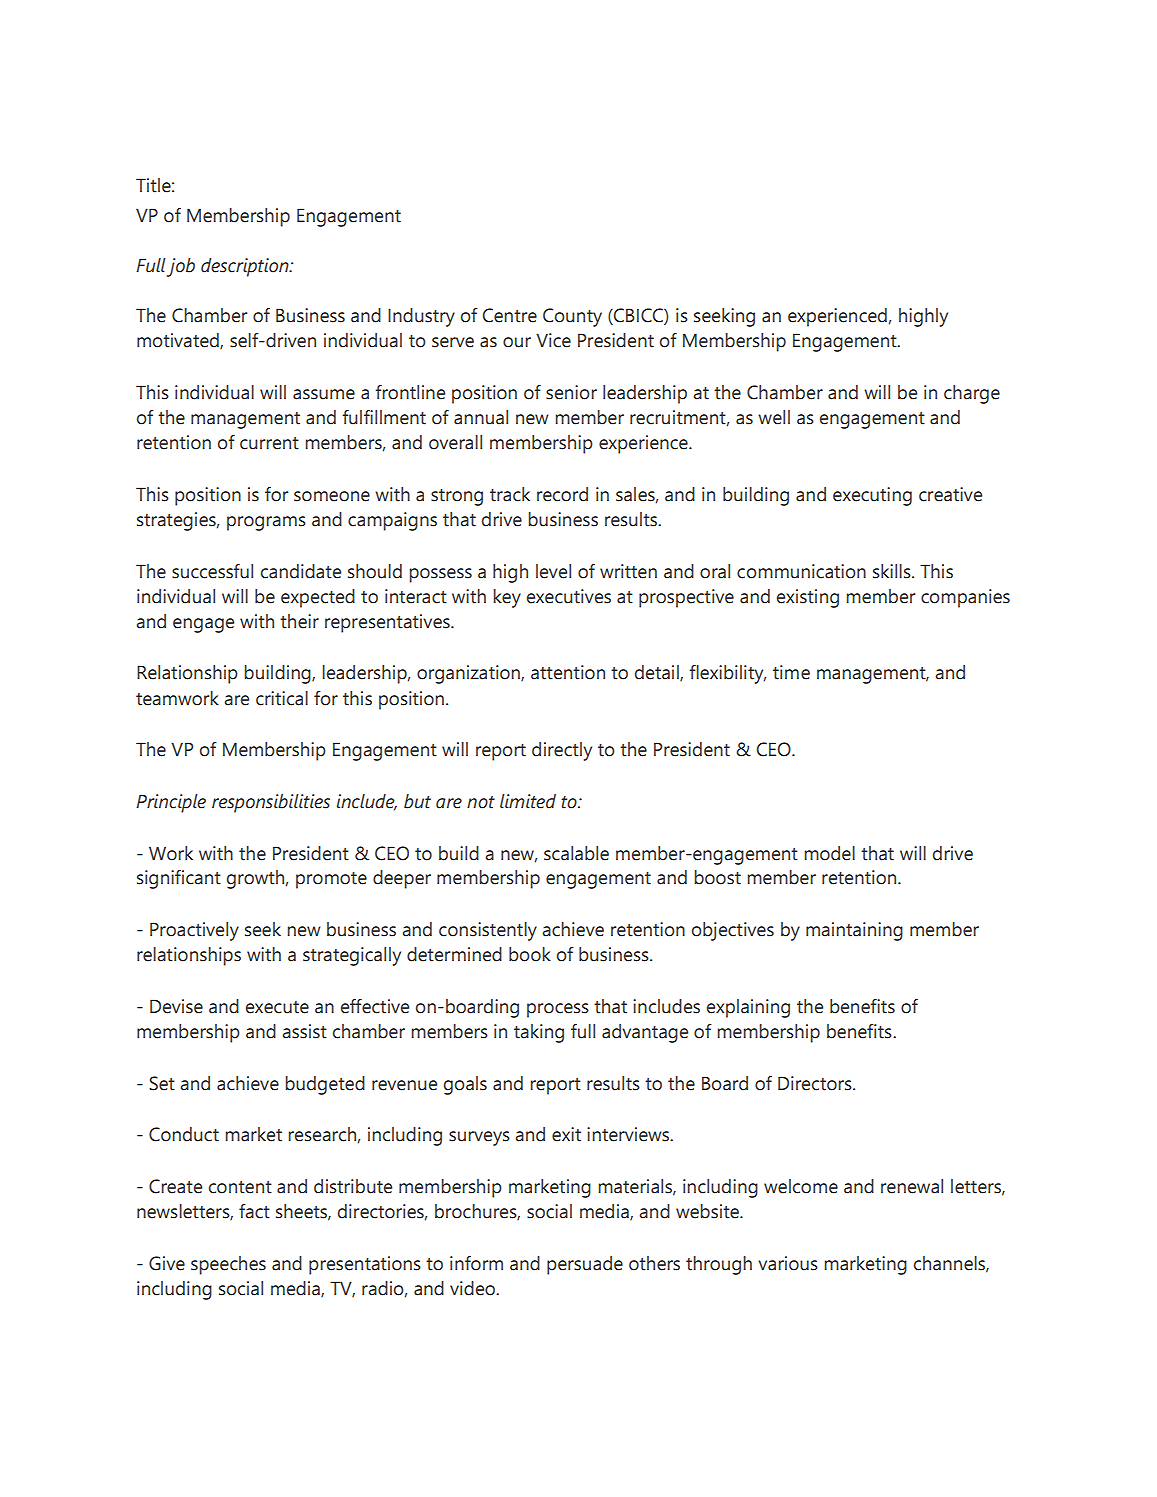  I want to click on model, so click(829, 853).
